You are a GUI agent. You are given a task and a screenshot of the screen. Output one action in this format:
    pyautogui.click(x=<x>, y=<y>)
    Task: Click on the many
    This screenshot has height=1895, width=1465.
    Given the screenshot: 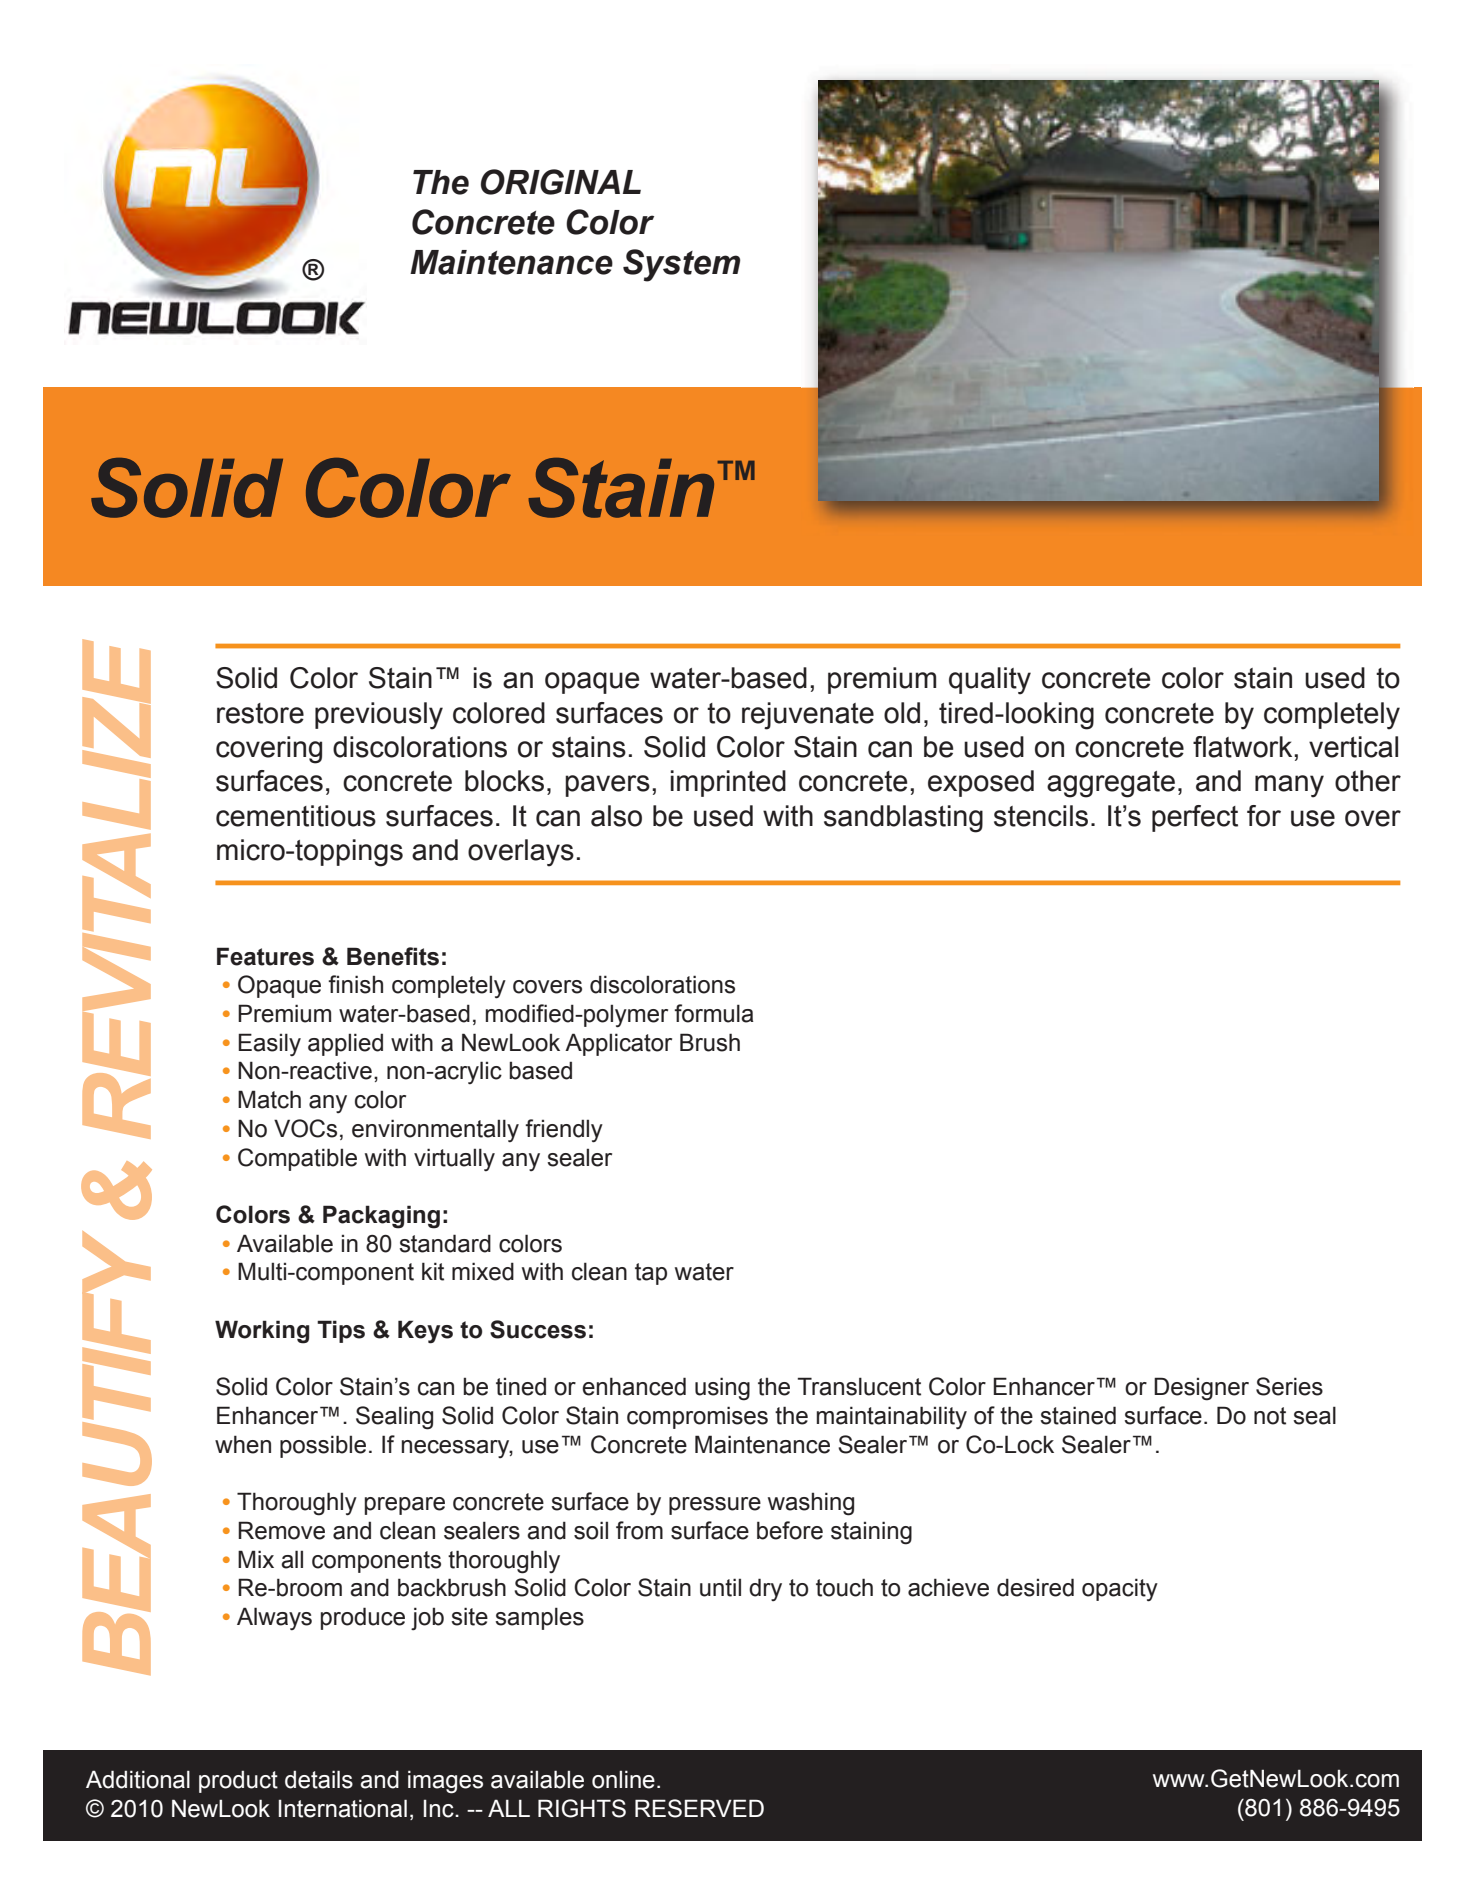 What is the action you would take?
    pyautogui.click(x=1289, y=786)
